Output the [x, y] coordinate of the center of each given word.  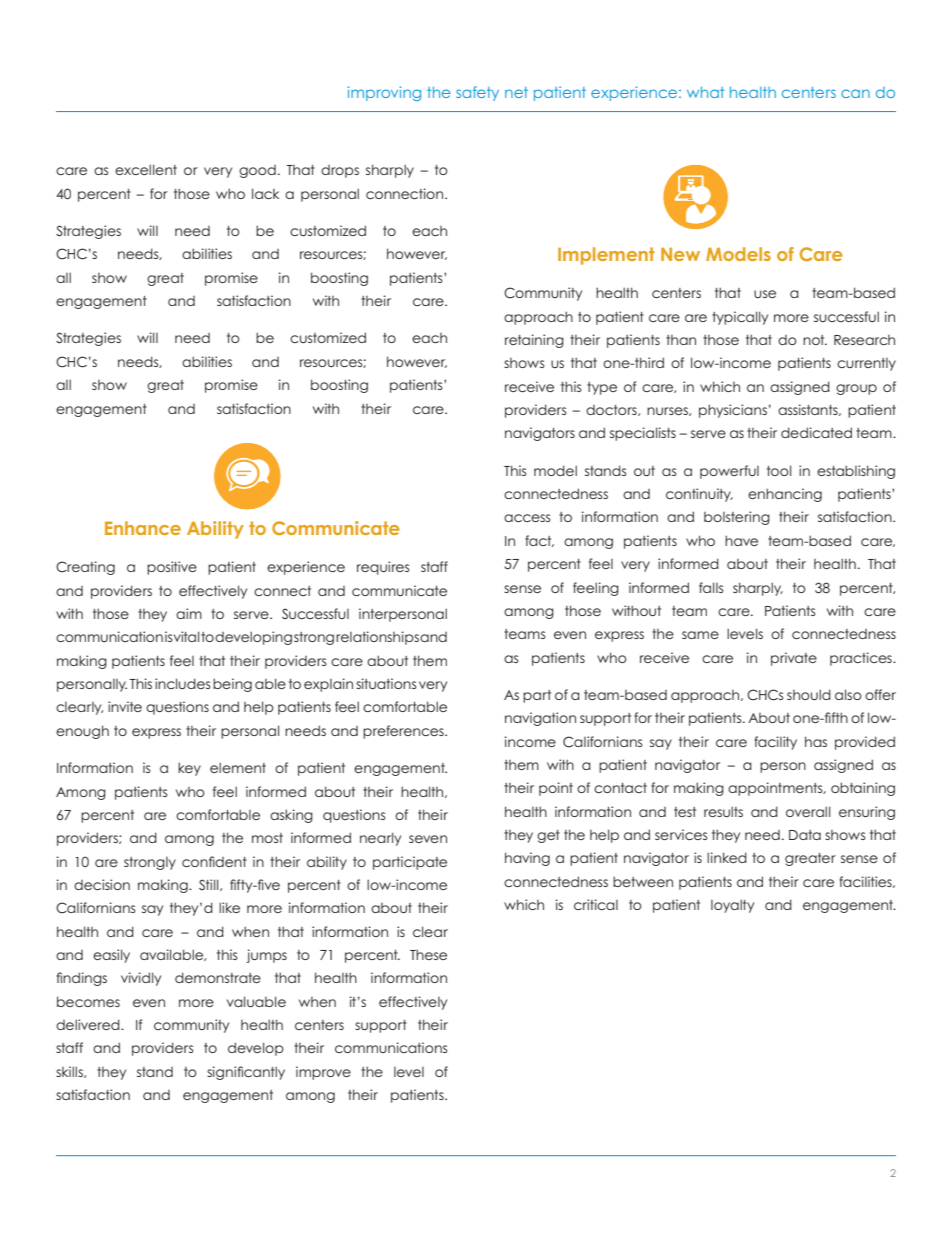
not [815, 340]
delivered [89, 1024]
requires [383, 568]
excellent [146, 169]
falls [711, 587]
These [428, 954]
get [548, 836]
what [705, 92]
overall [808, 811]
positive [172, 568]
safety [477, 93]
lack [265, 193]
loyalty [732, 906]
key [189, 769]
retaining [534, 341]
